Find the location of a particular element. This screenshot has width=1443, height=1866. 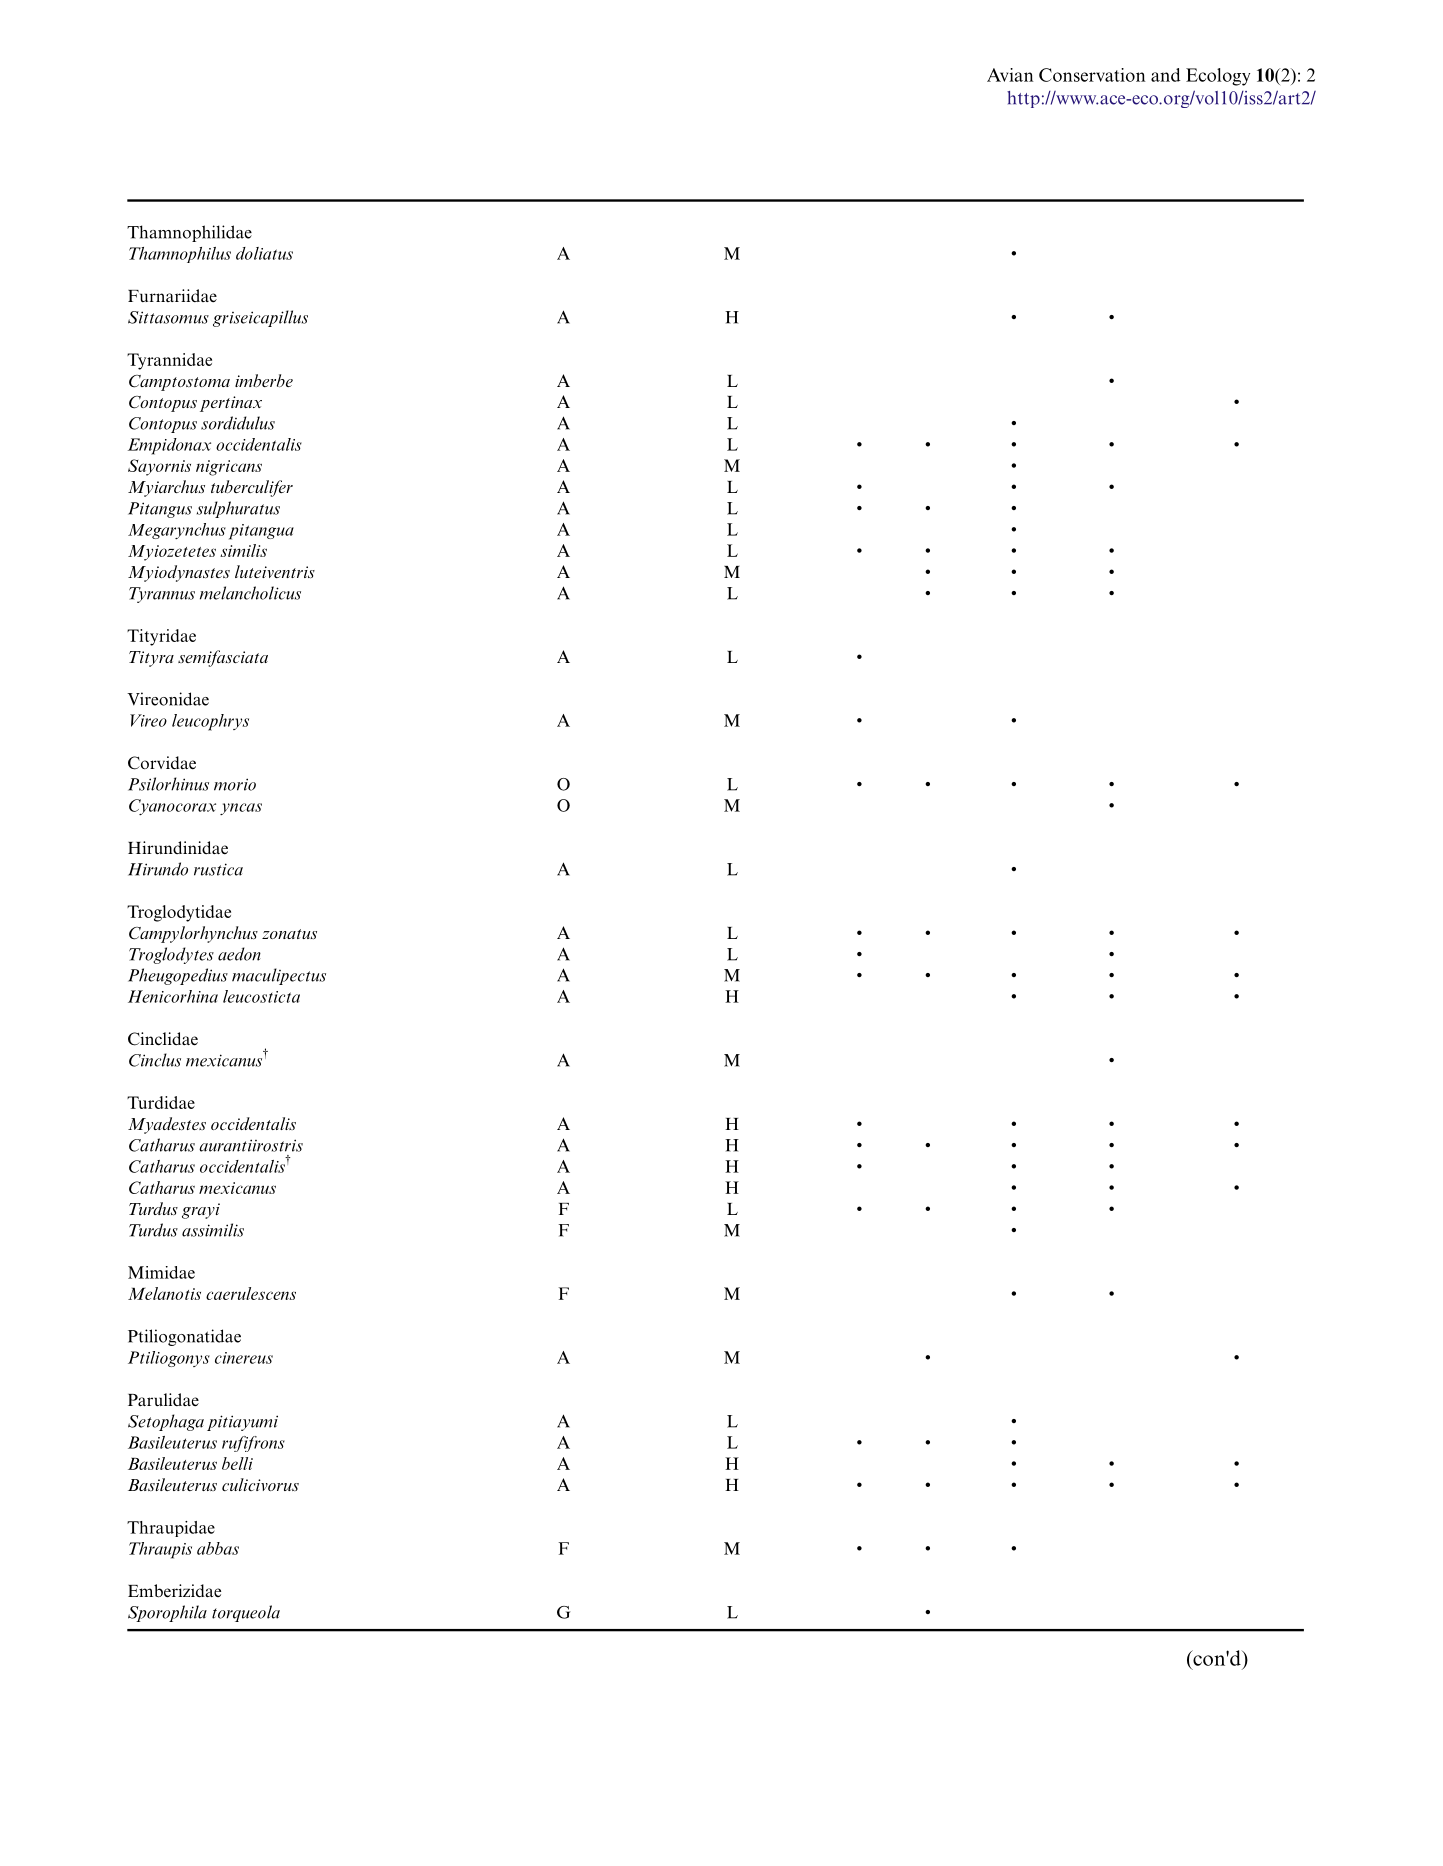

and is located at coordinates (1166, 75).
